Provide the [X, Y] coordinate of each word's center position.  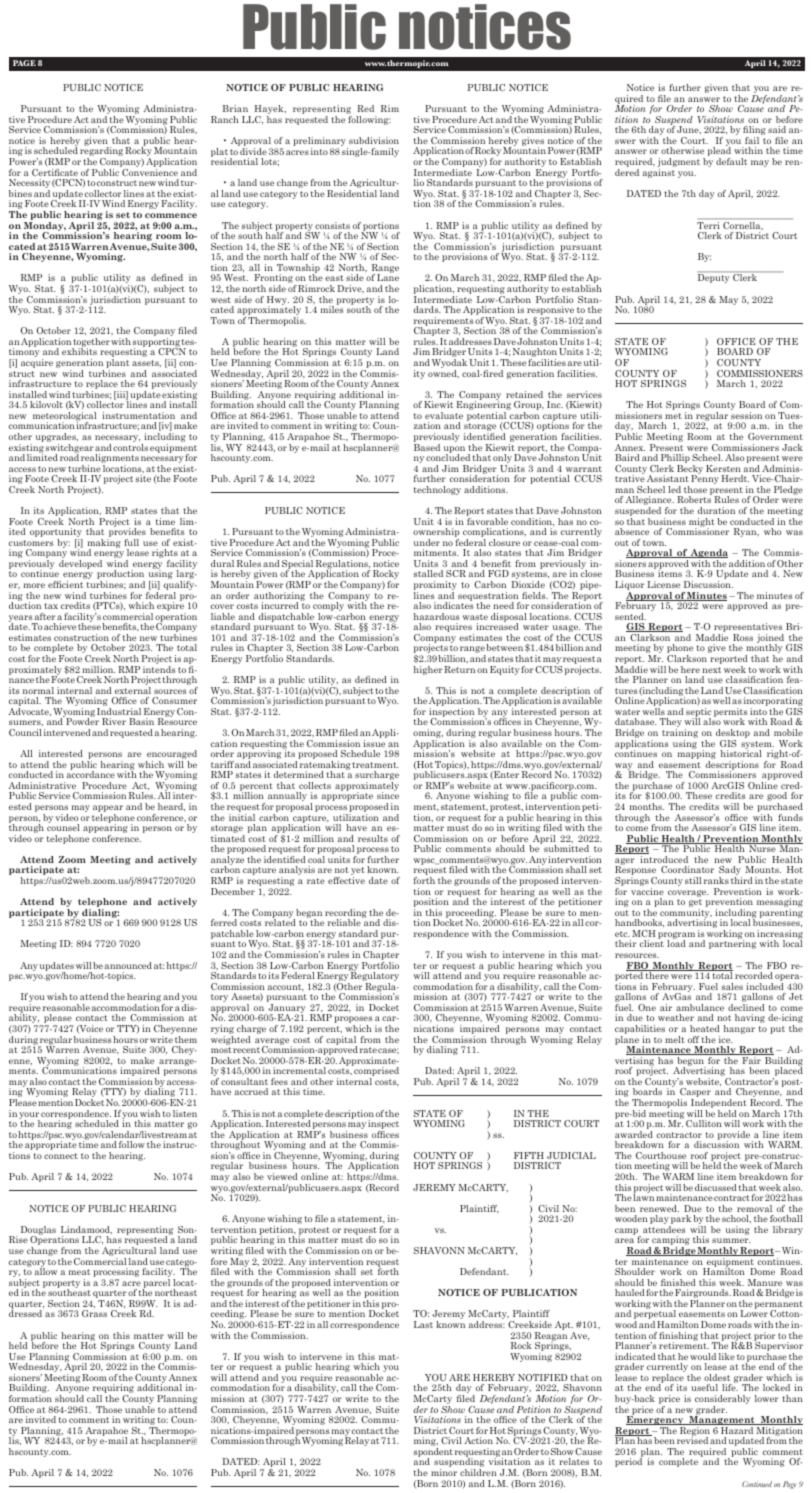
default [731, 161]
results [373, 838]
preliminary [320, 143]
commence [171, 215]
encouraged [171, 756]
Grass [94, 1313]
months [647, 806]
